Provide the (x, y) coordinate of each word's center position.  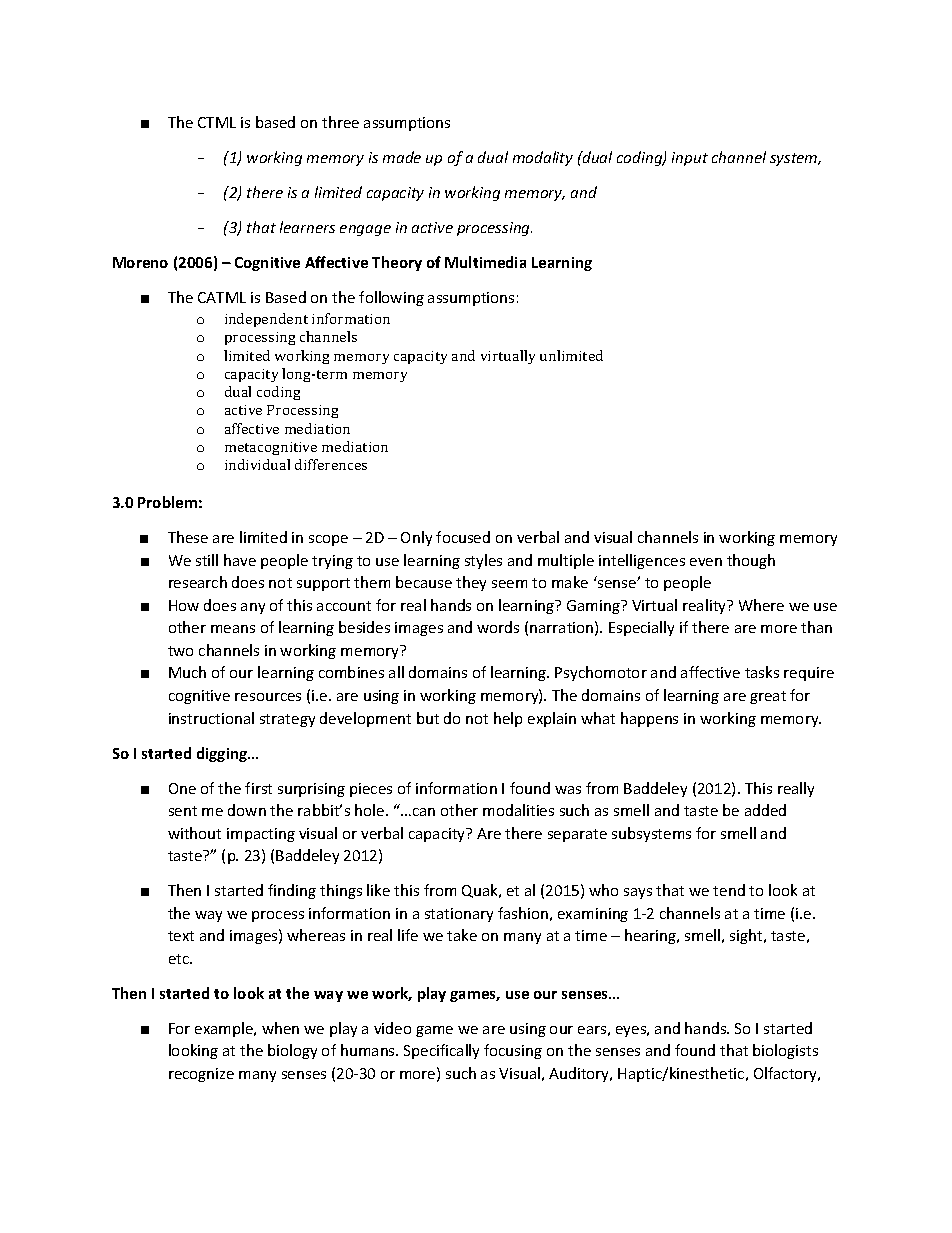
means (233, 629)
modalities (518, 810)
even (706, 562)
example (225, 1029)
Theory (397, 263)
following (391, 298)
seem (509, 584)
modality (543, 158)
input (690, 159)
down (247, 810)
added (765, 810)
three (340, 122)
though (751, 561)
